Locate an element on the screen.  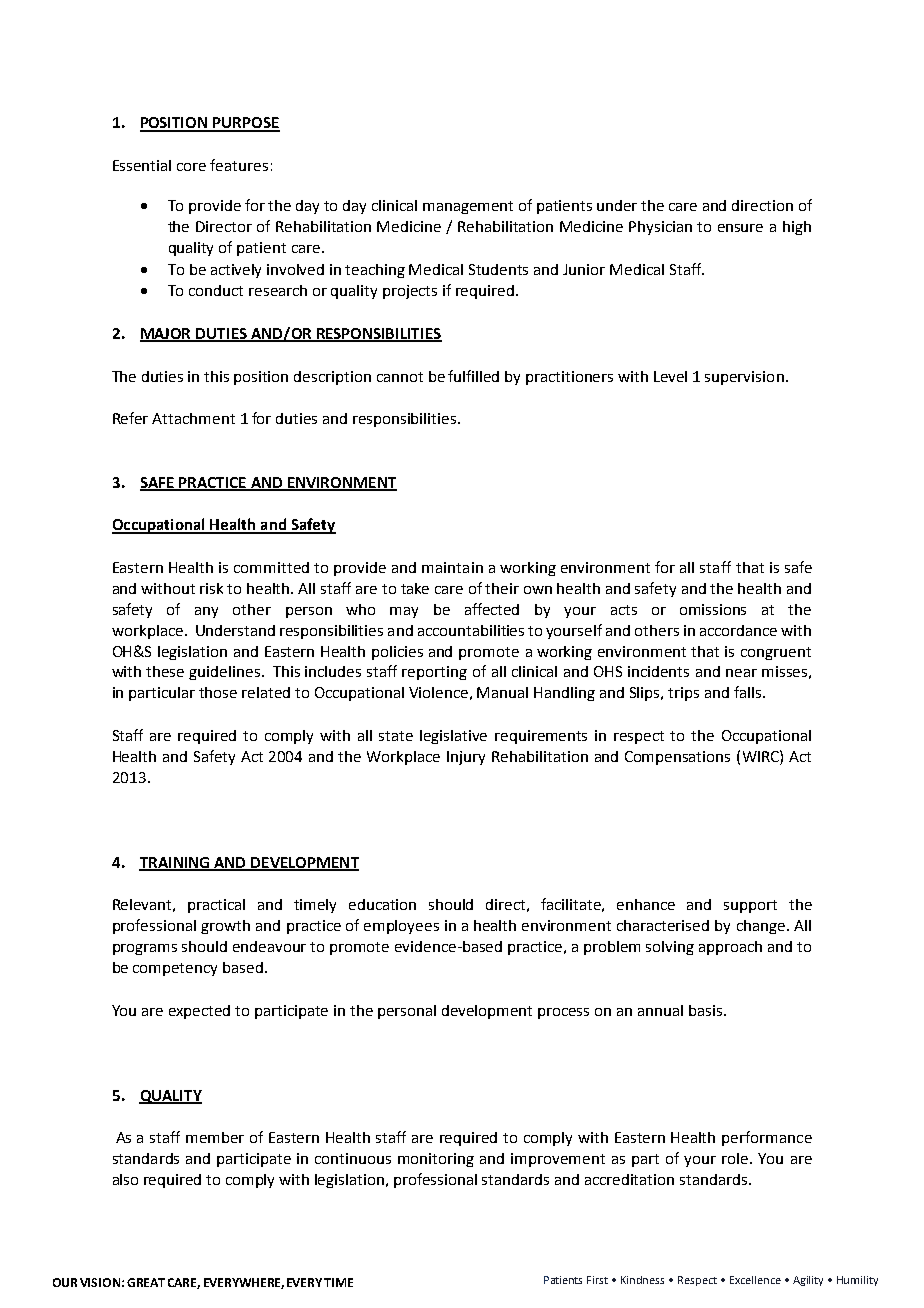
omissions is located at coordinates (713, 609).
